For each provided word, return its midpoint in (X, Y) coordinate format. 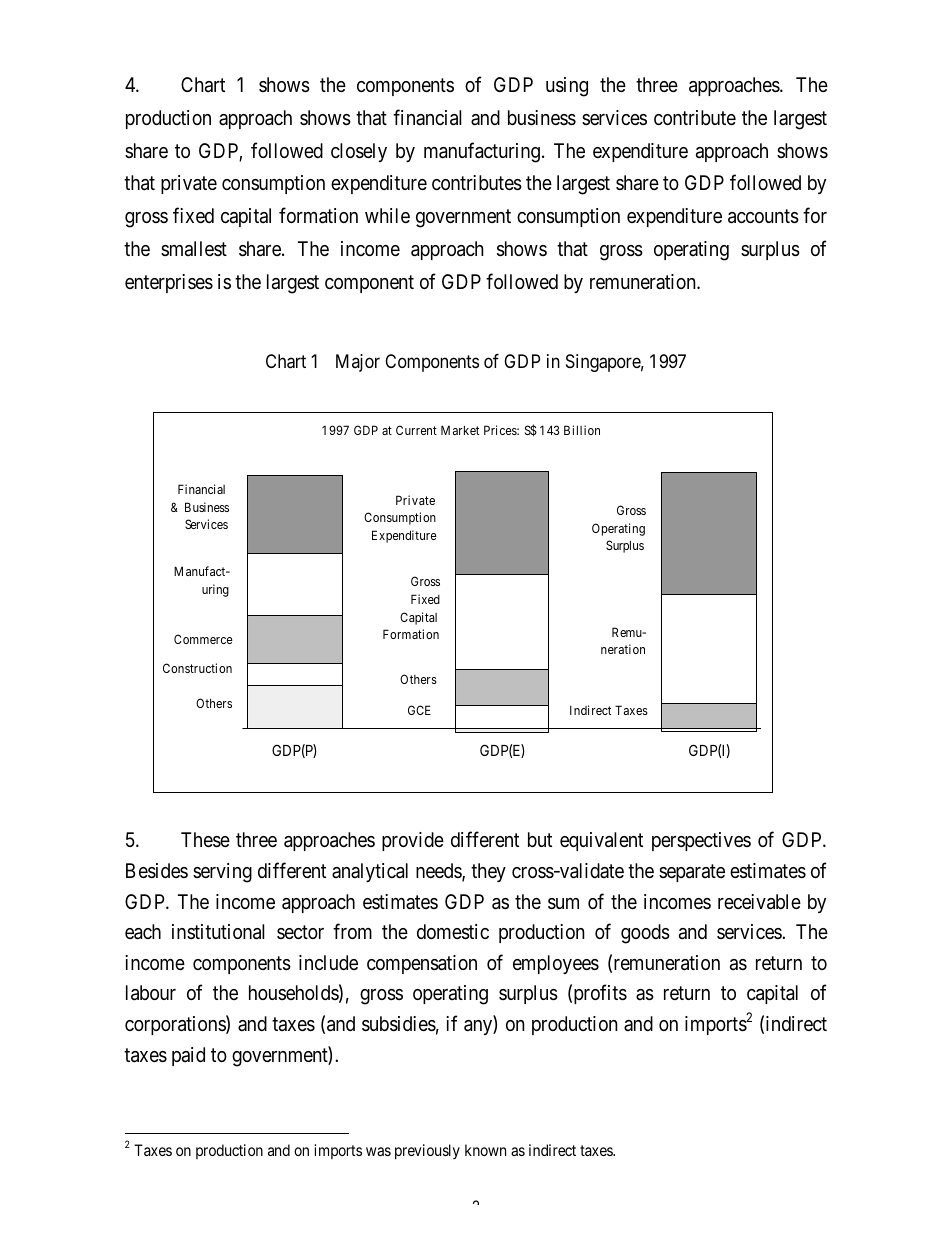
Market (460, 430)
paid (188, 1056)
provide (413, 841)
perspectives (701, 841)
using (567, 87)
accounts (763, 217)
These (205, 840)
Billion (582, 430)
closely (359, 152)
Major (358, 363)
